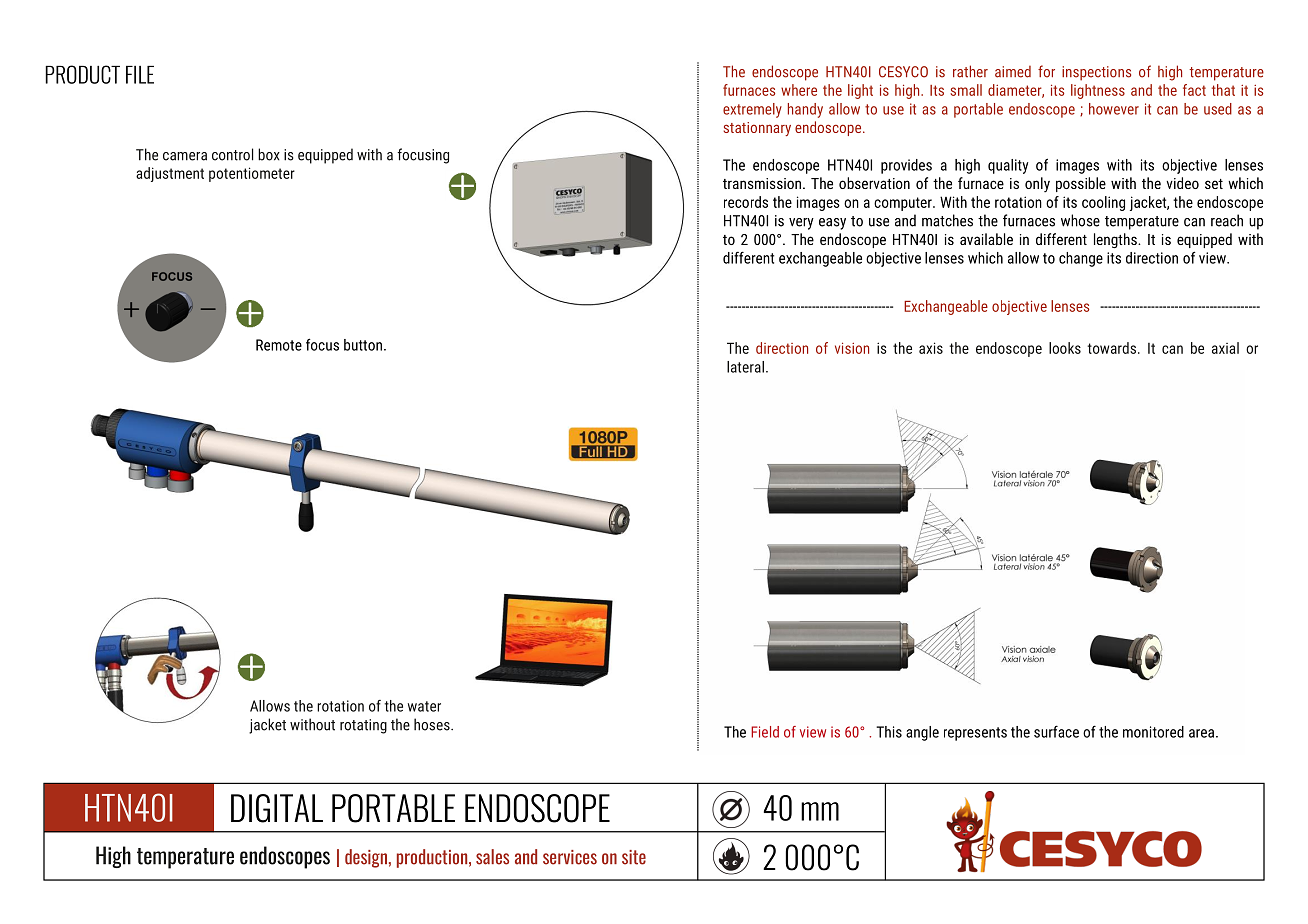  I want to click on DIGITAL, so click(277, 808).
